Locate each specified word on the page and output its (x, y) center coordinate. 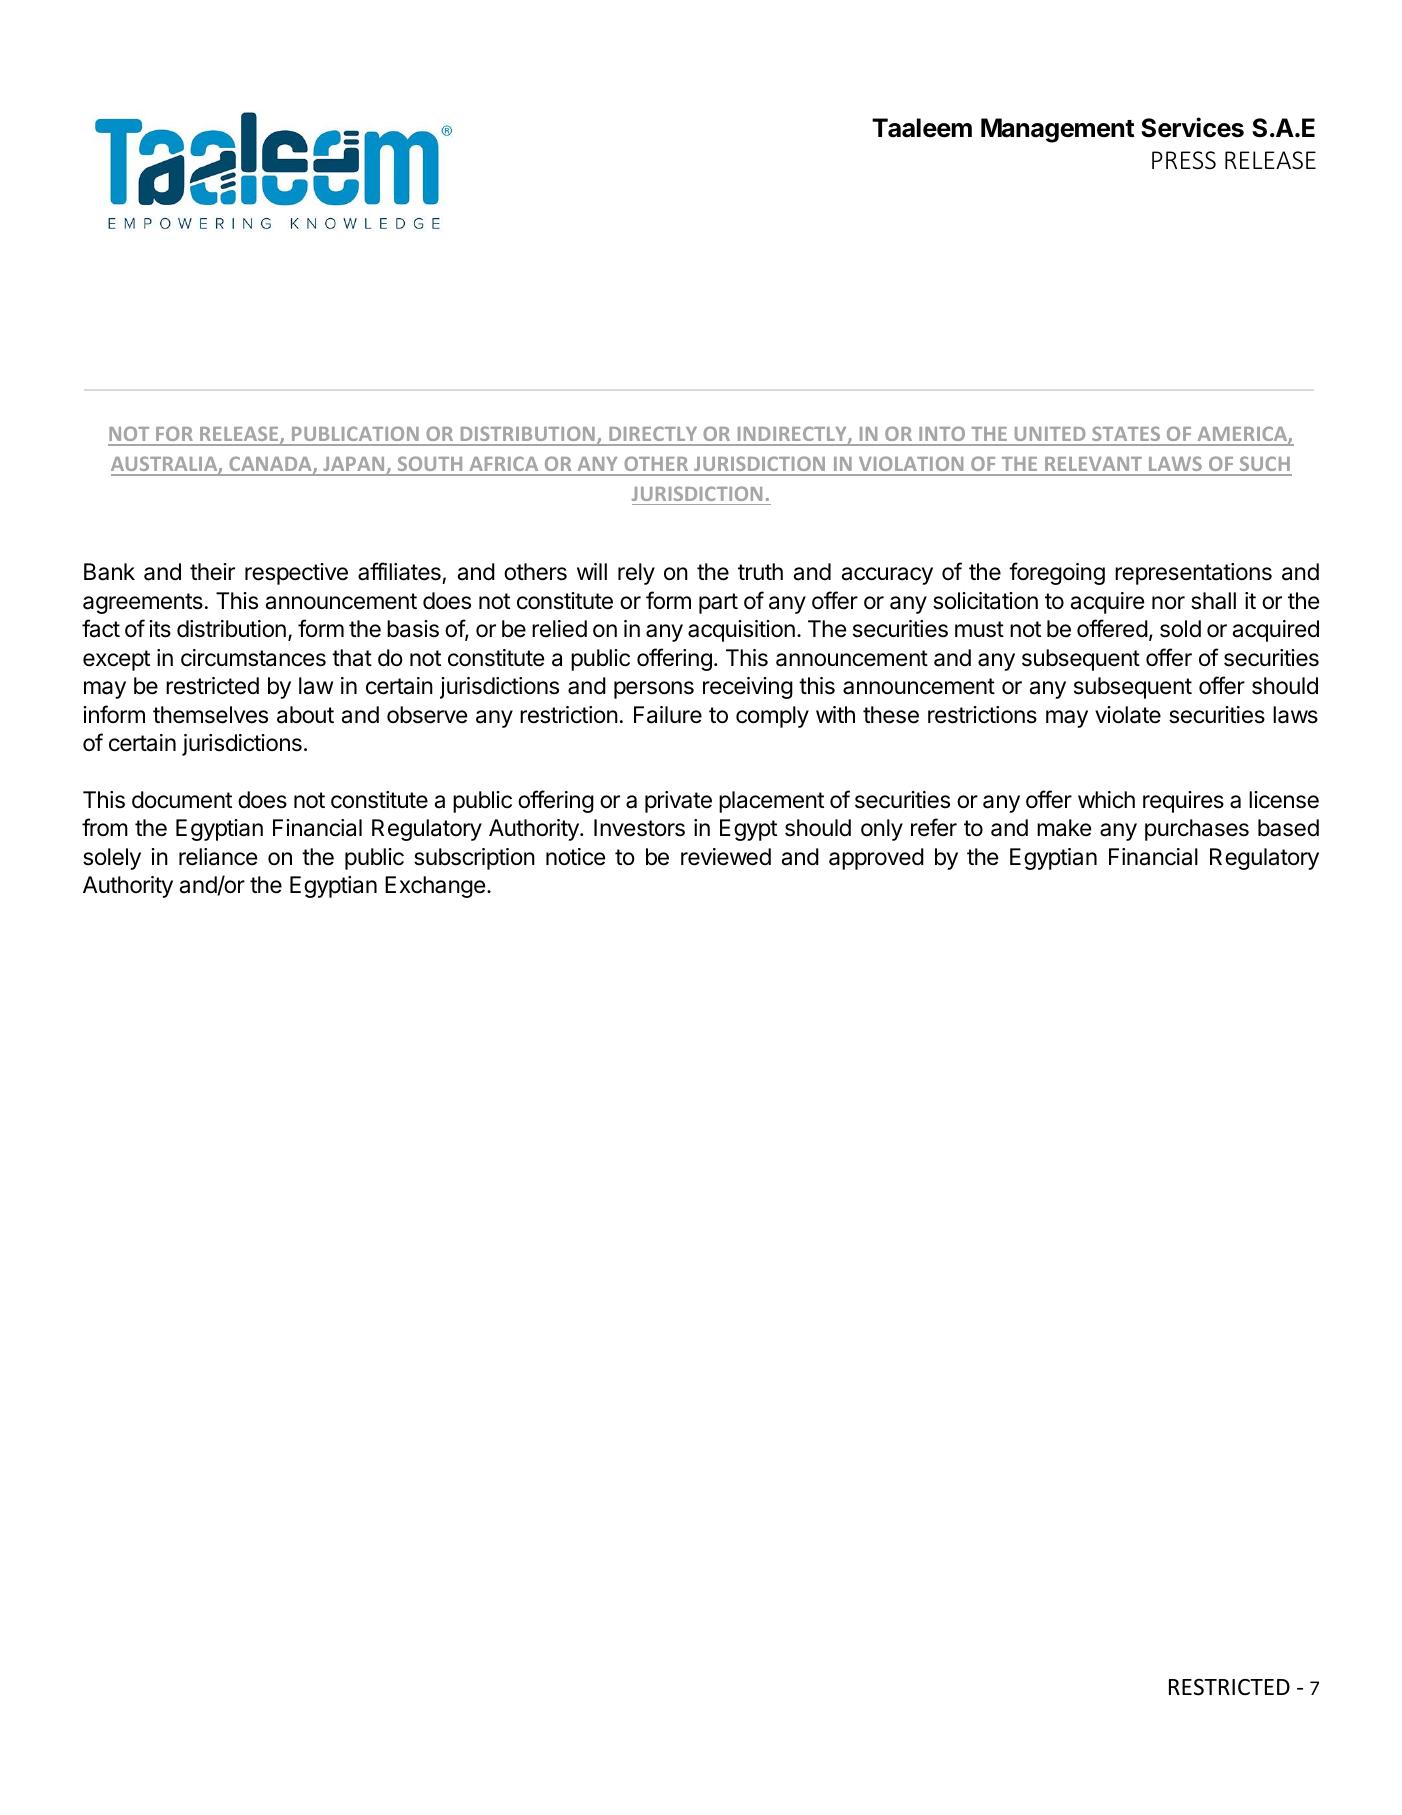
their (212, 572)
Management (1058, 130)
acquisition (741, 631)
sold (1180, 629)
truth (760, 571)
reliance (218, 857)
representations (1193, 574)
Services (1192, 127)
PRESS (1184, 160)
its (160, 629)
